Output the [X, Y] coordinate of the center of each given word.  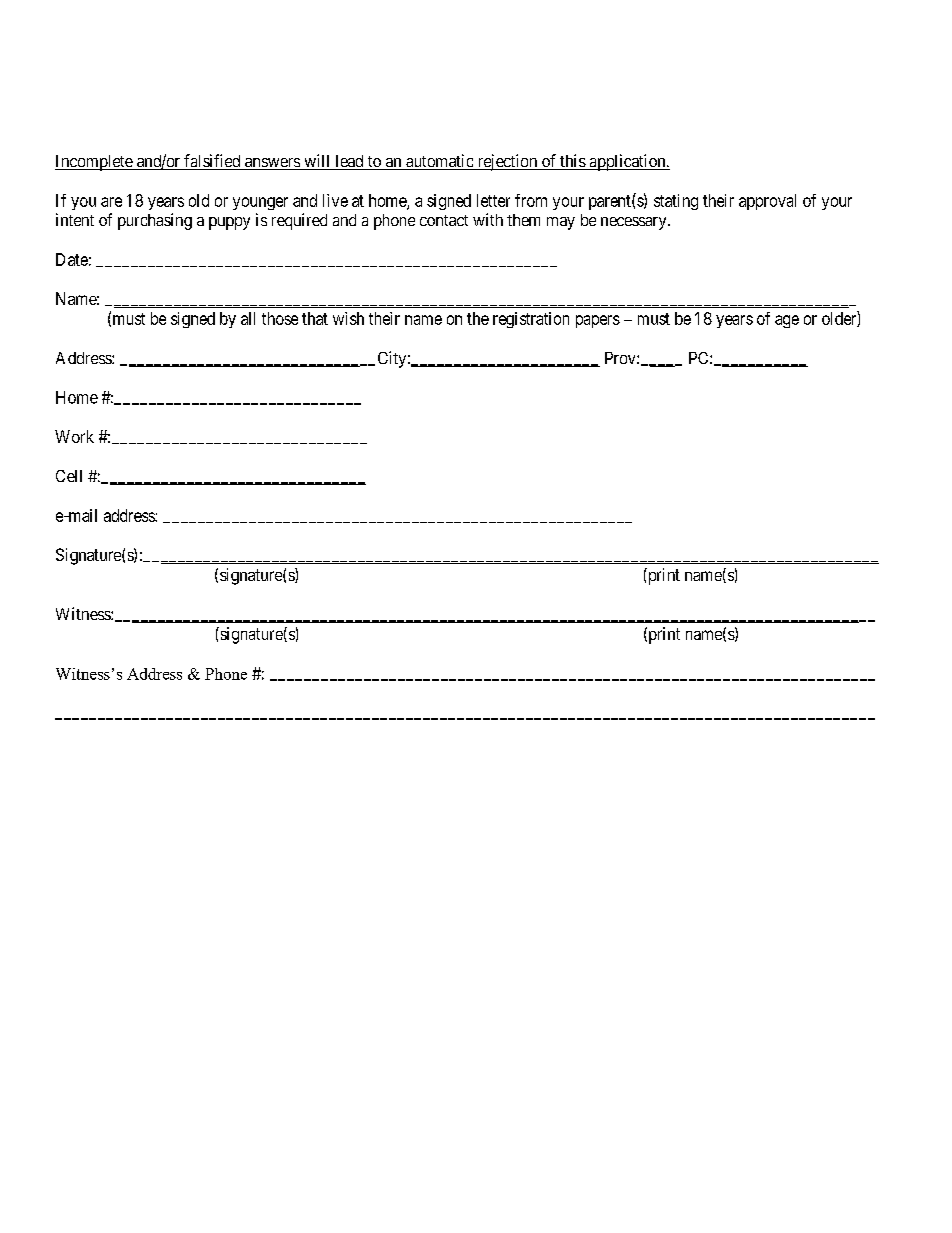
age [787, 321]
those [280, 318]
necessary [635, 223]
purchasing [155, 221]
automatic [439, 162]
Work [74, 436]
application [627, 162]
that [315, 318]
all [248, 318]
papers [598, 321]
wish [348, 318]
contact [444, 220]
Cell [69, 476]
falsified [212, 162]
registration [531, 320]
